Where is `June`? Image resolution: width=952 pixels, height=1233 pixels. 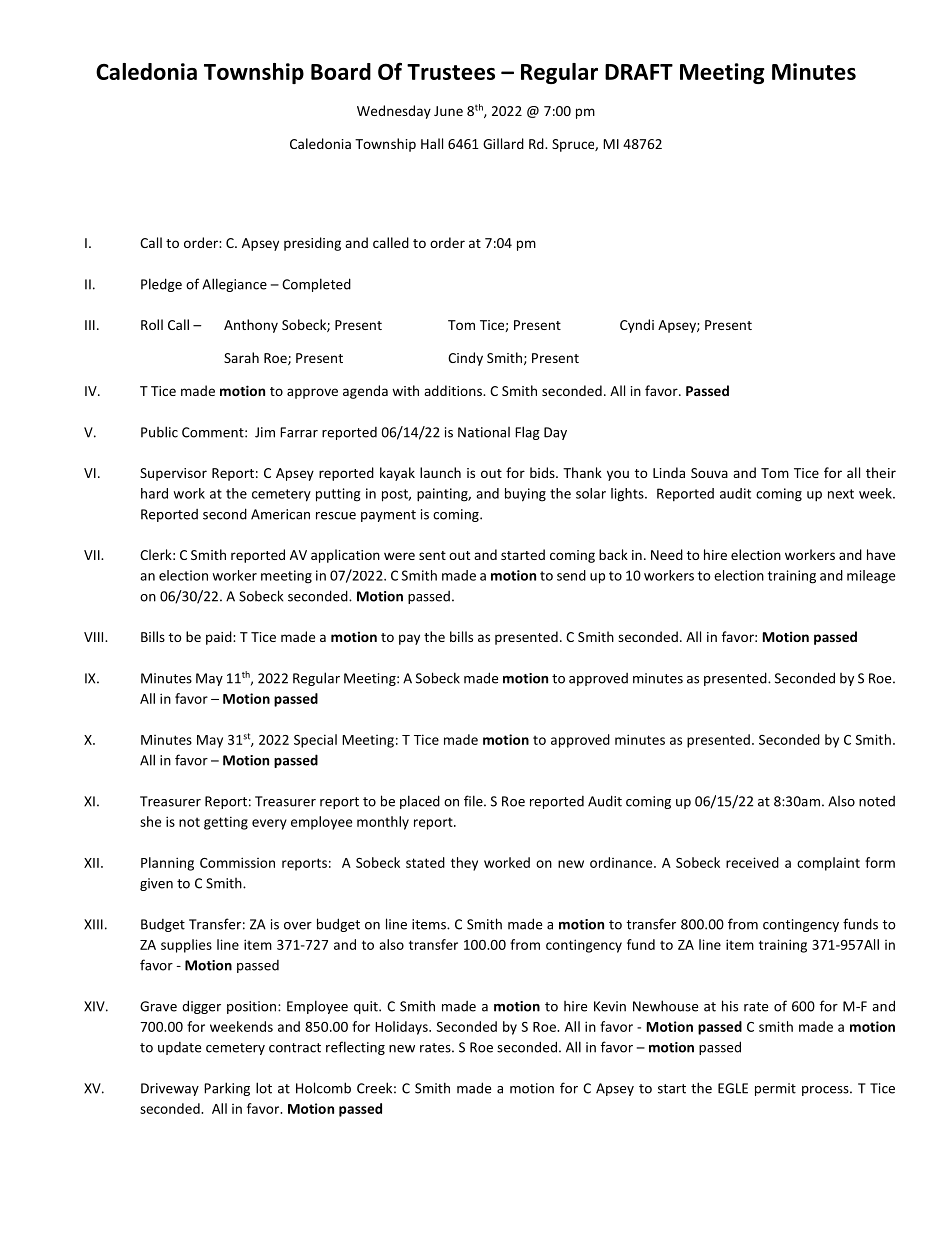 June is located at coordinates (448, 111).
